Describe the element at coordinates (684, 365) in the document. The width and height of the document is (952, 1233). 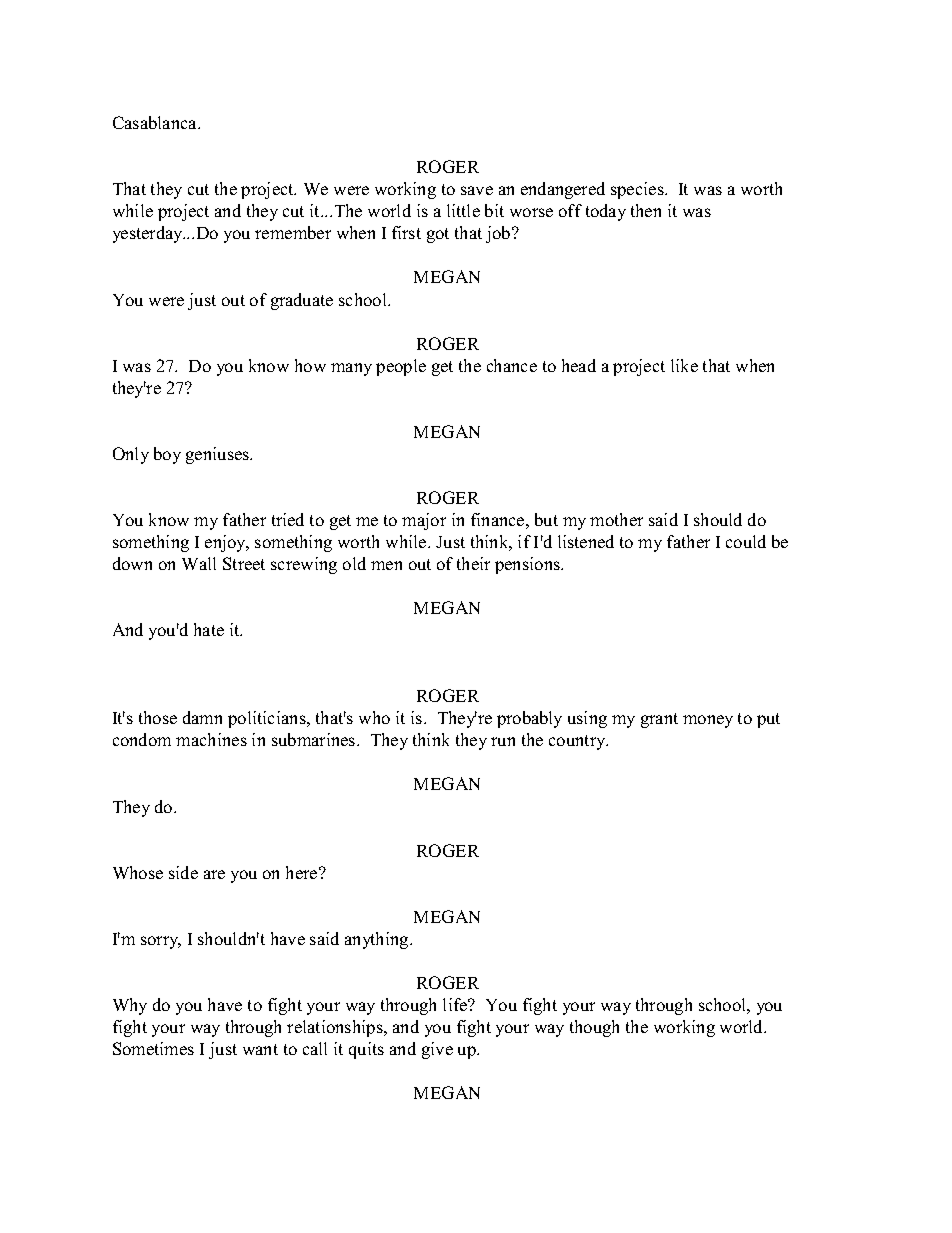
I see `like` at that location.
